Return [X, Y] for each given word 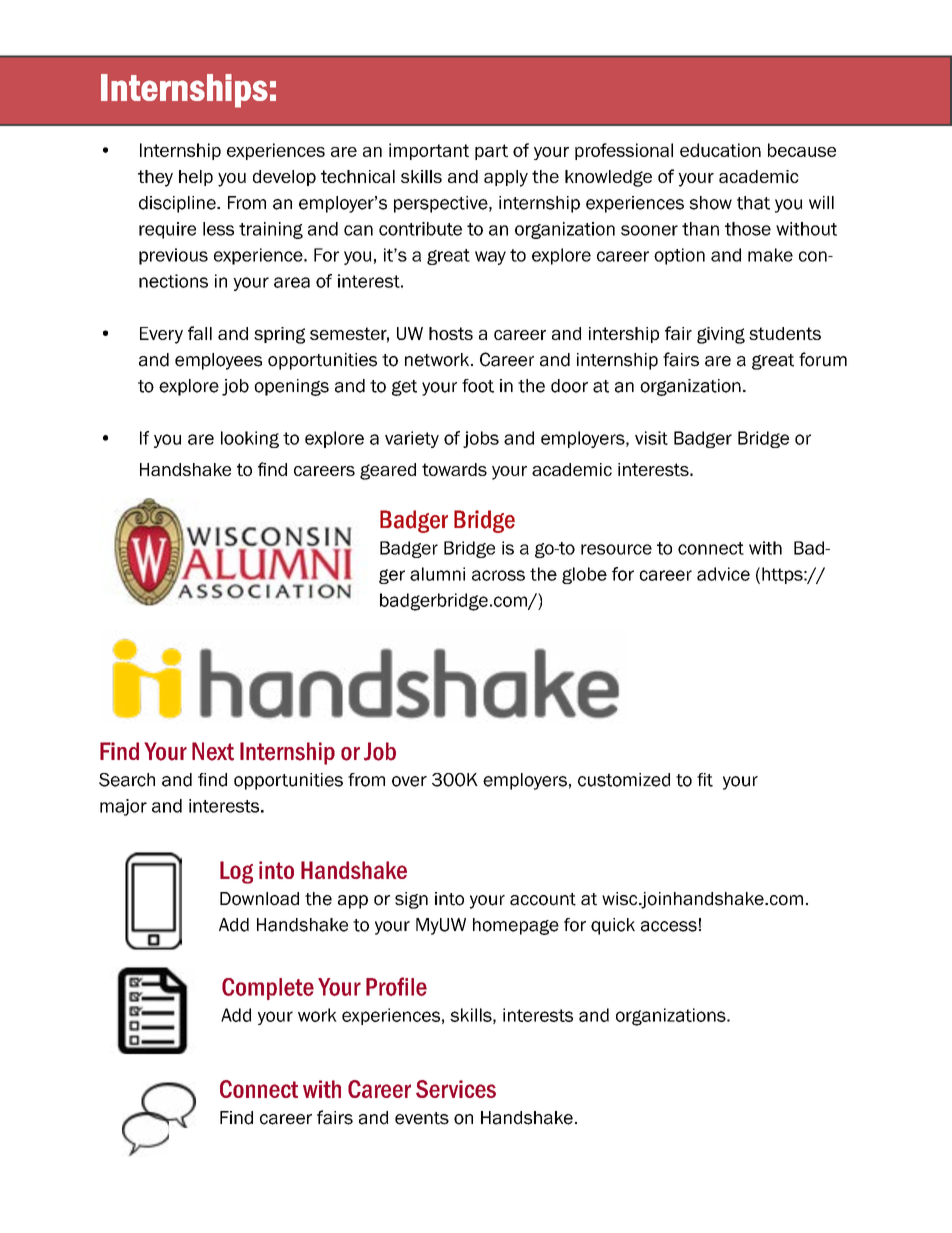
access [669, 926]
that [753, 203]
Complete [268, 989]
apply [506, 178]
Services [456, 1089]
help [196, 178]
